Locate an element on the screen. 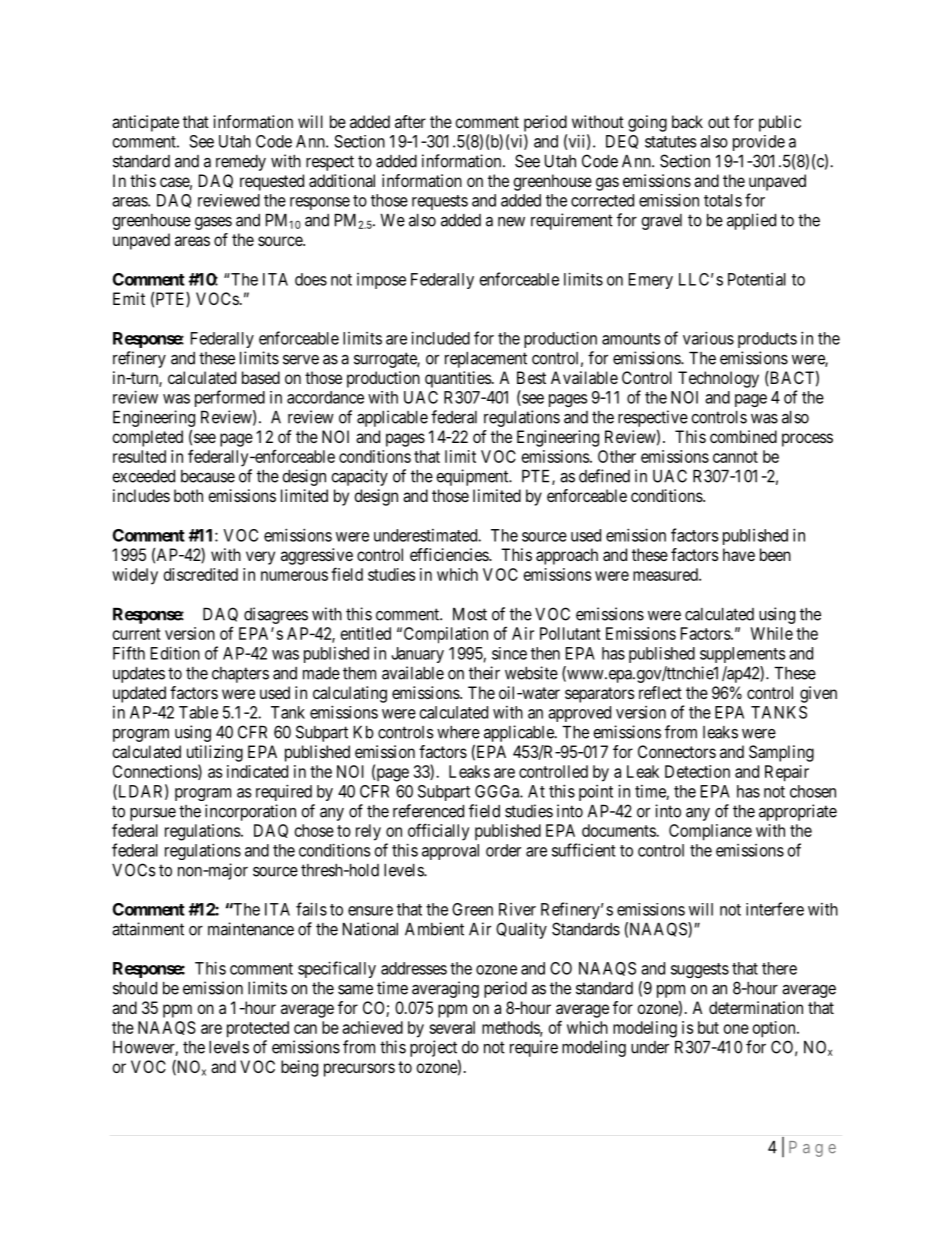 This screenshot has width=952, height=1233. Most is located at coordinates (470, 614).
